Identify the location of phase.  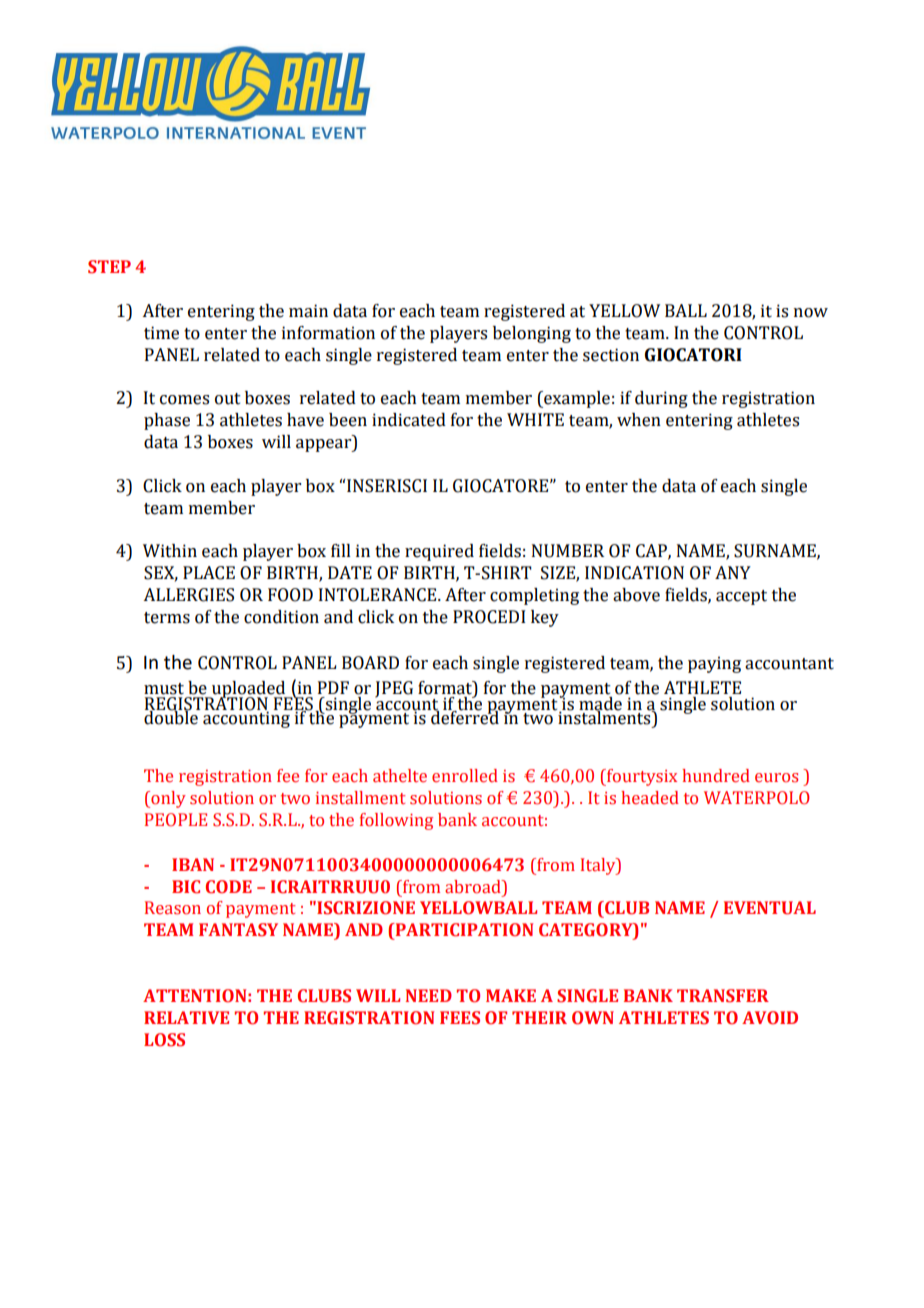
(167, 421).
